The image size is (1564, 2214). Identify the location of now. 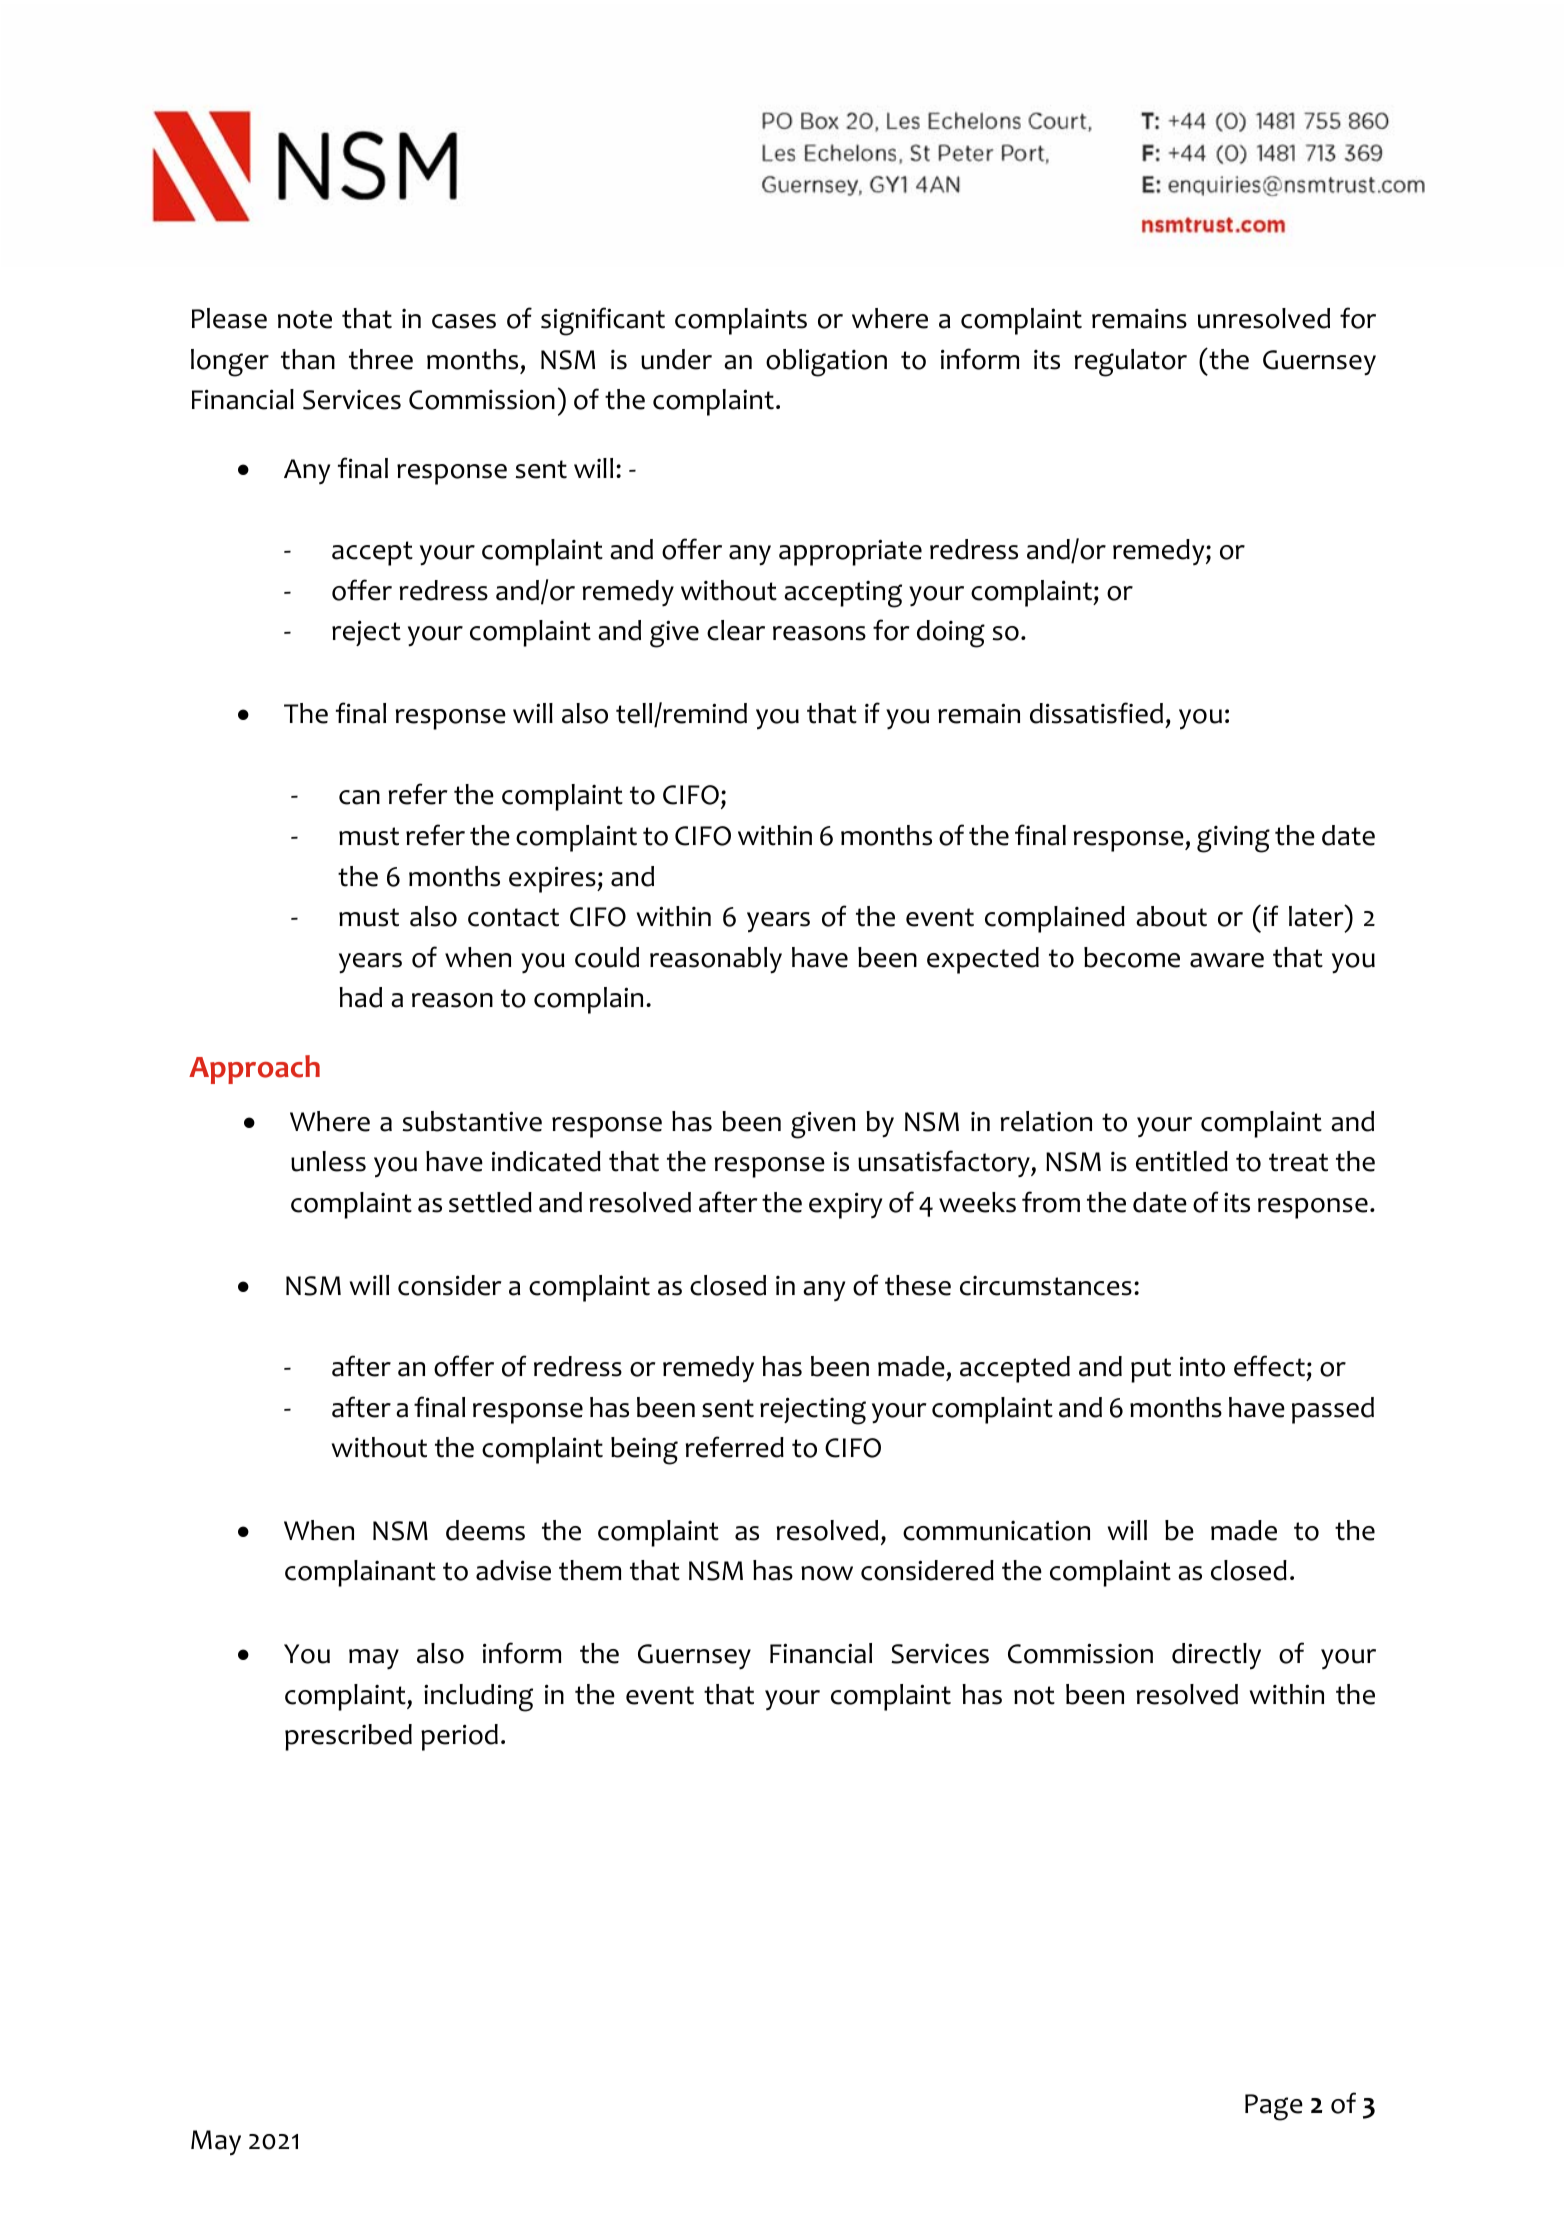
(827, 1573).
